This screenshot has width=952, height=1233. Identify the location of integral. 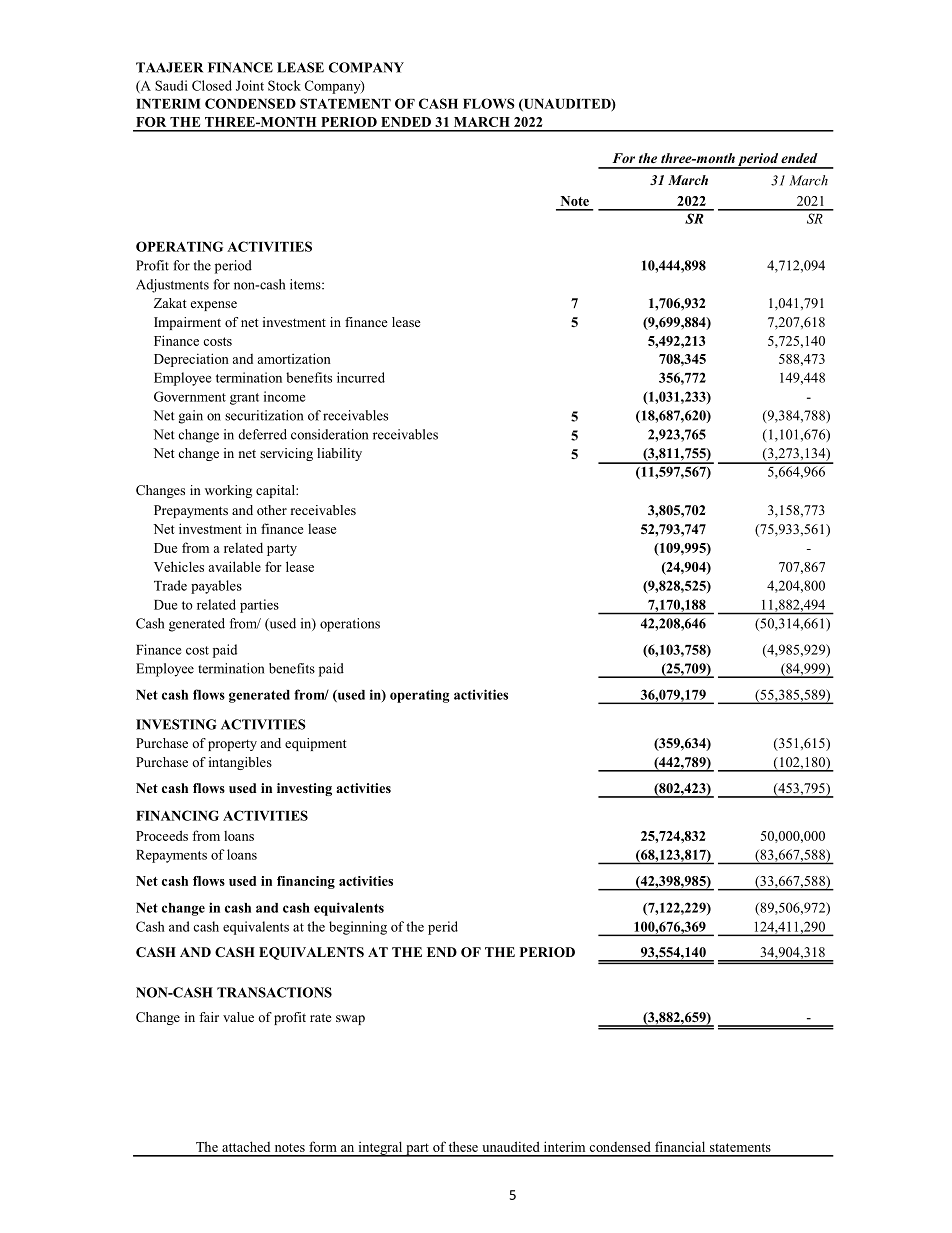
(380, 1149).
